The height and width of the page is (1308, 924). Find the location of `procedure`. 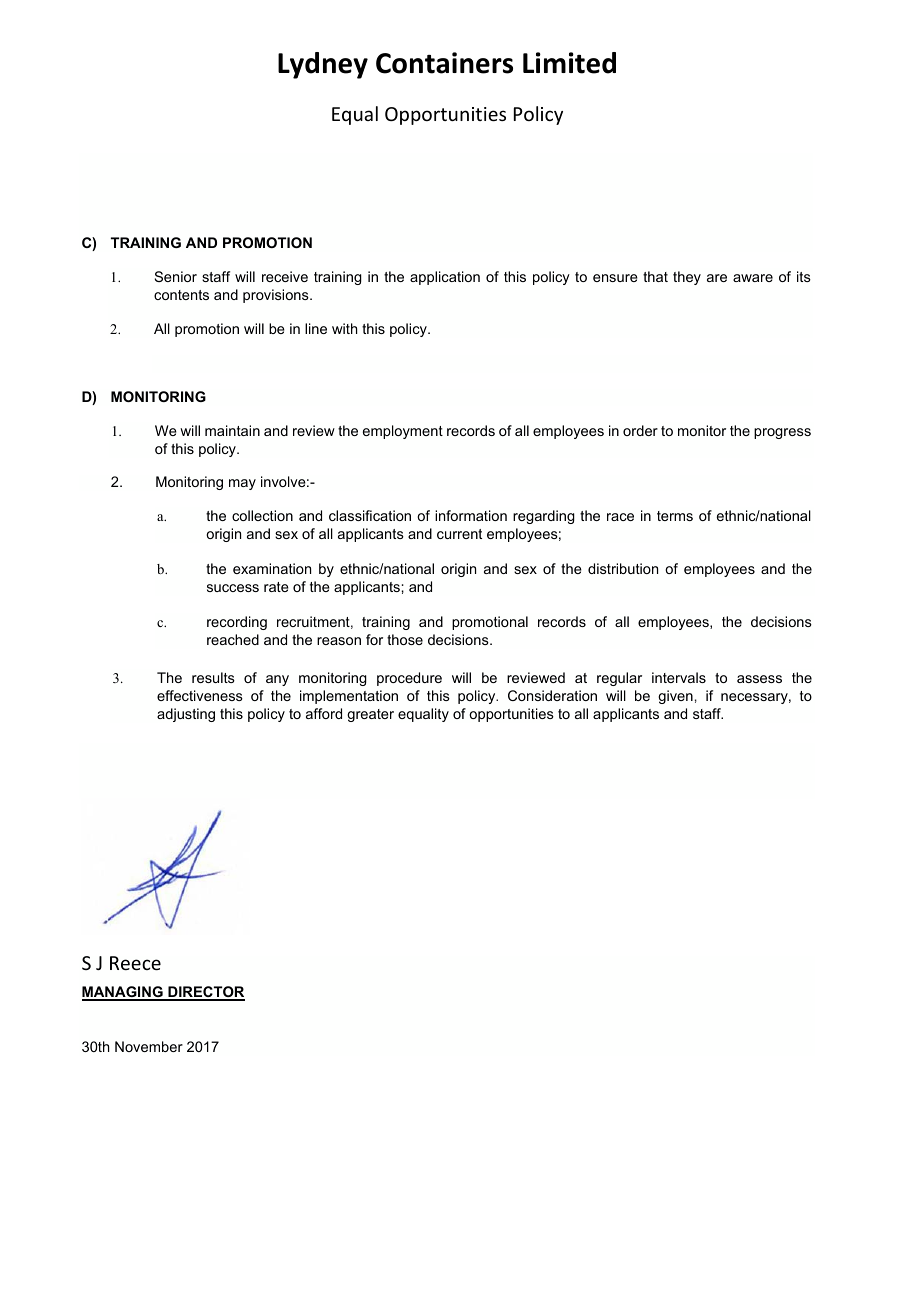

procedure is located at coordinates (409, 679).
